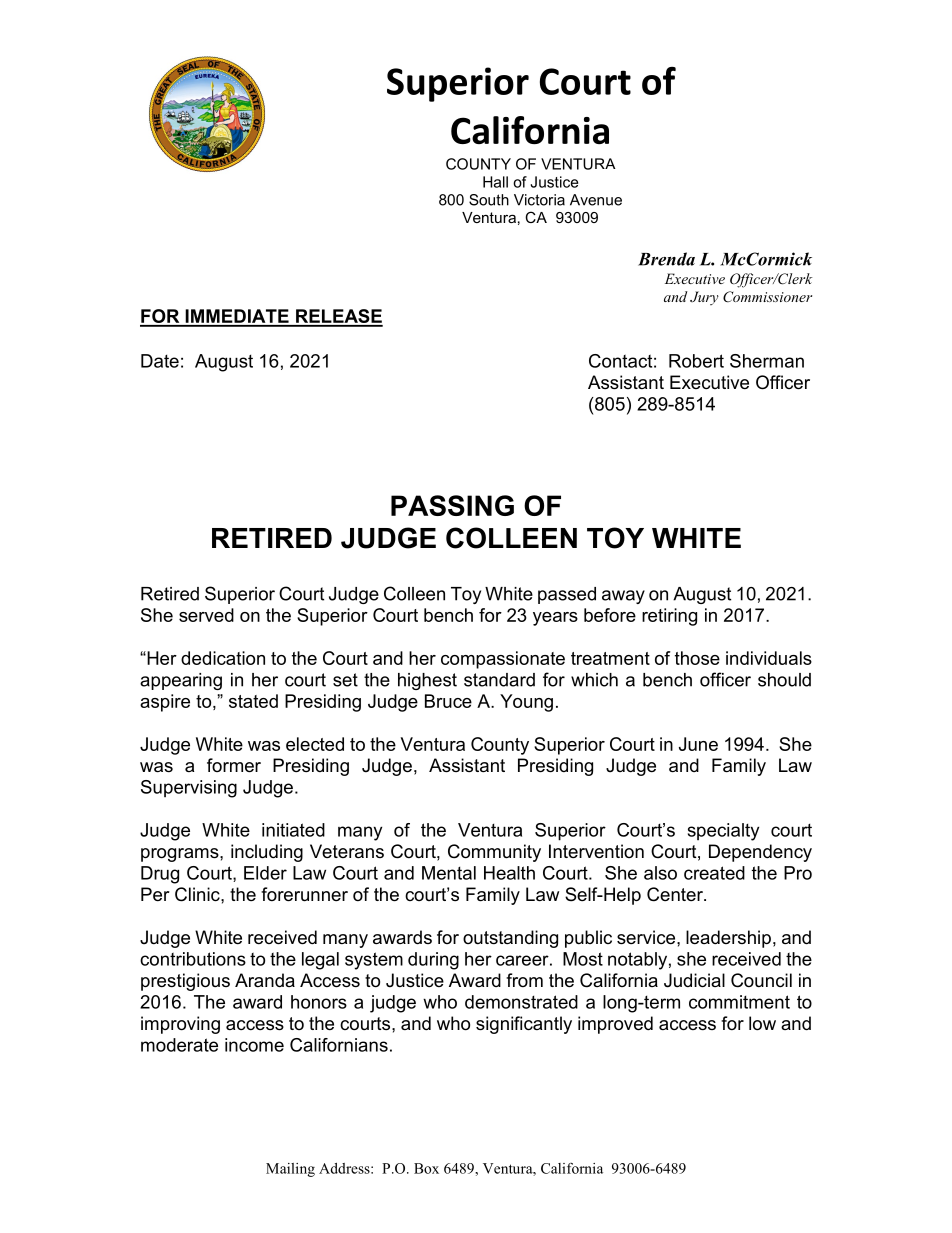  I want to click on Brenda, so click(666, 259).
